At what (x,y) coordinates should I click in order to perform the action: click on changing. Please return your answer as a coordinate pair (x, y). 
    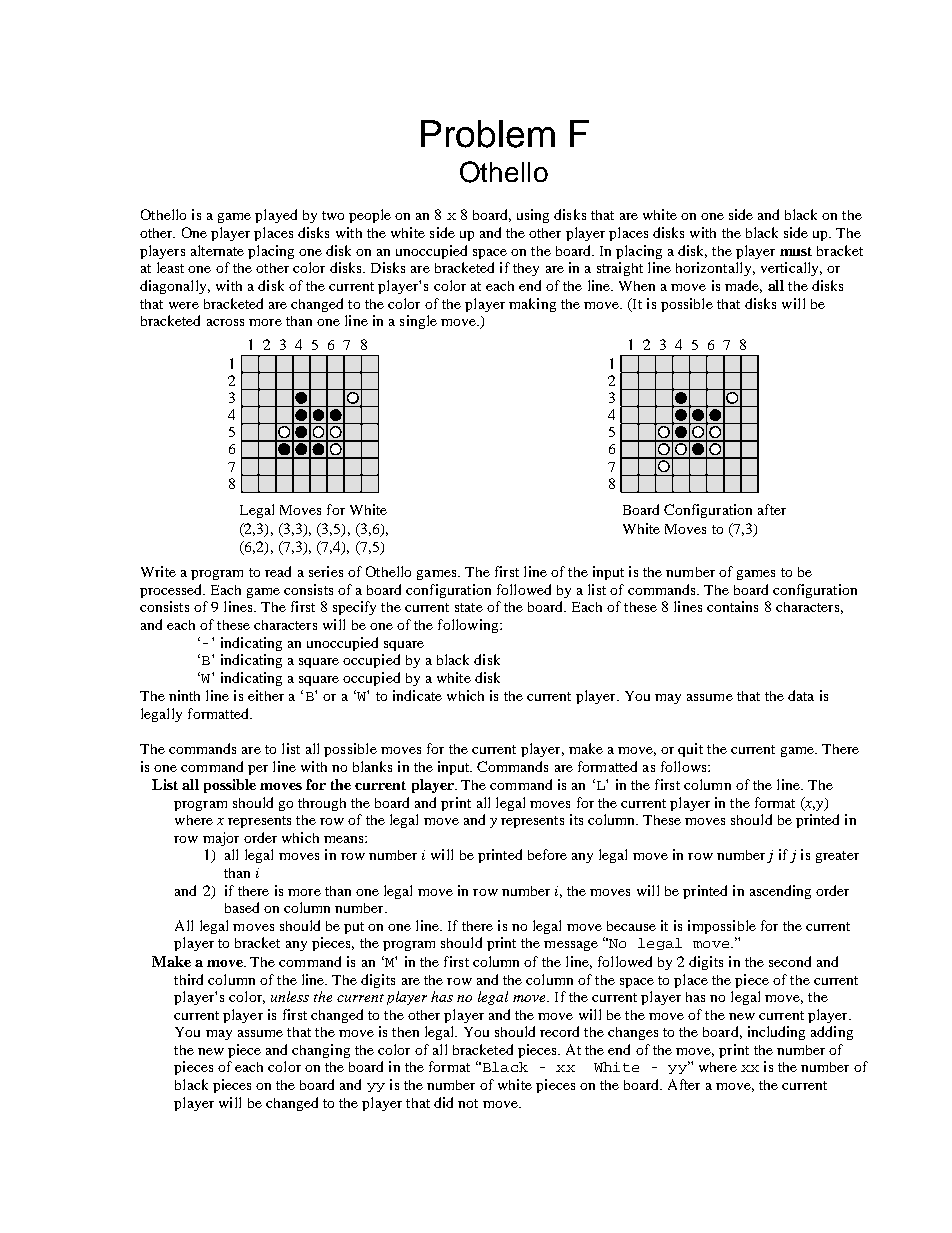
    Looking at the image, I should click on (321, 1051).
